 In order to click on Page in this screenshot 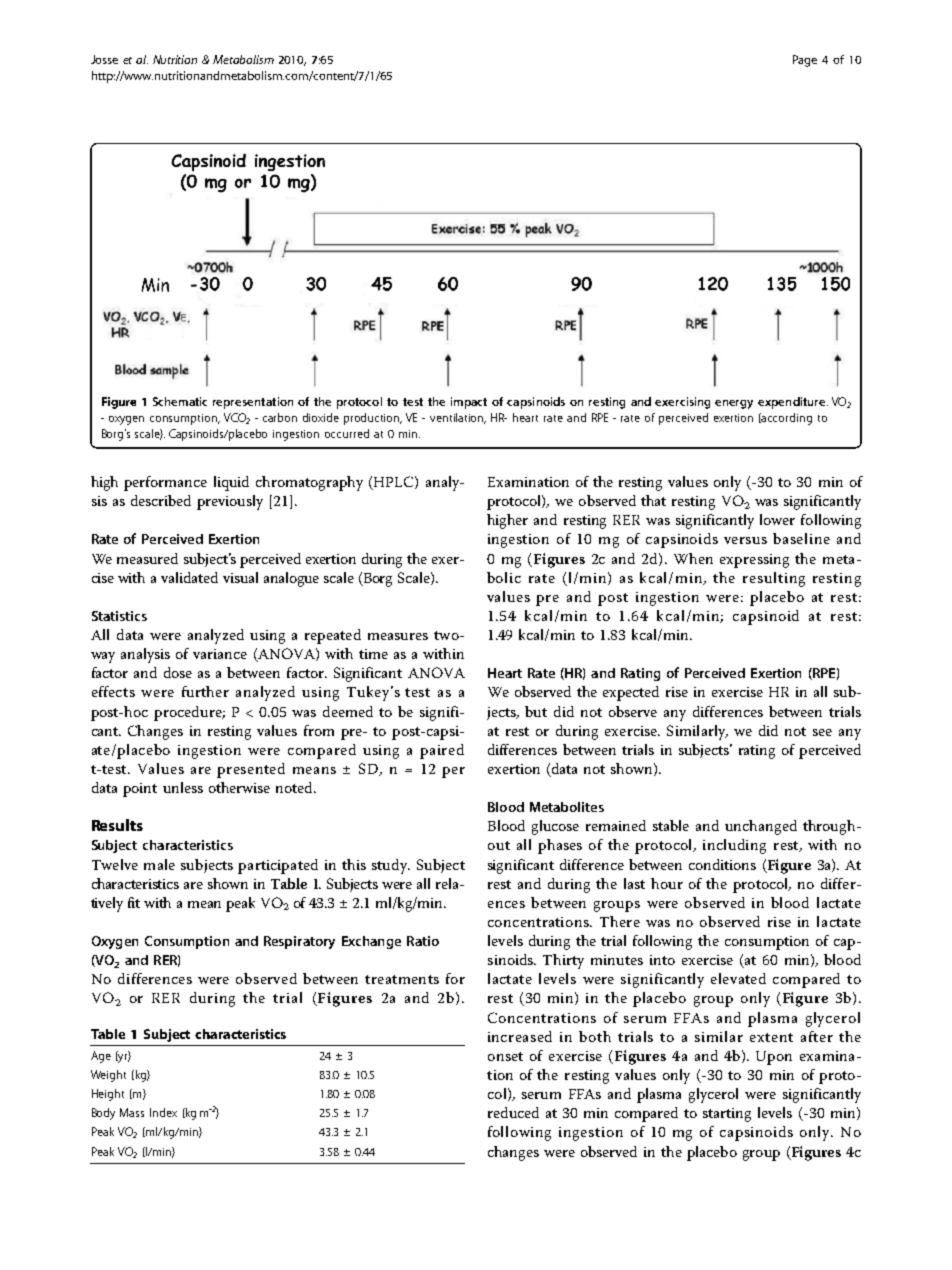, I will do `click(805, 61)`.
